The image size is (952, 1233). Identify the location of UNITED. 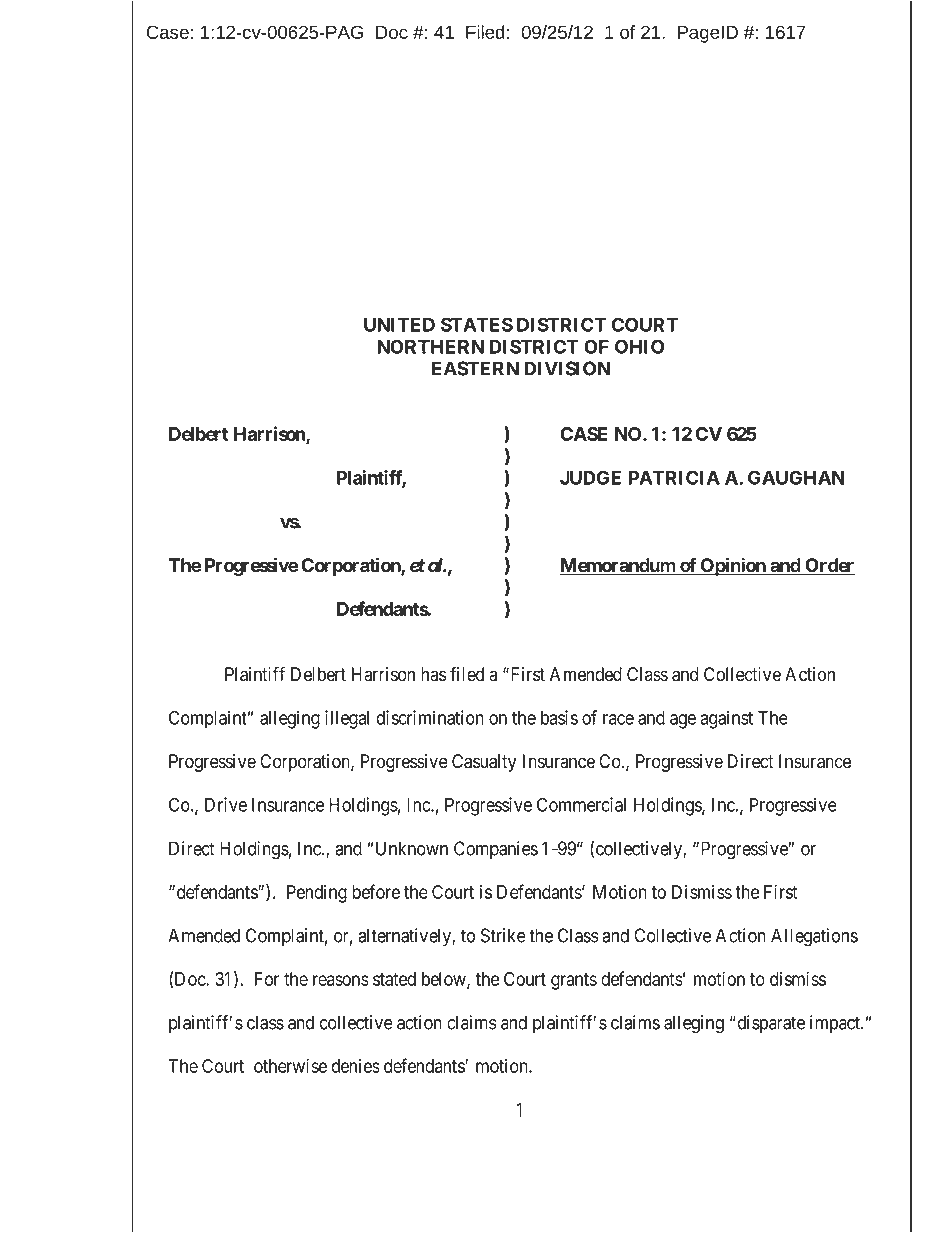
(399, 325).
